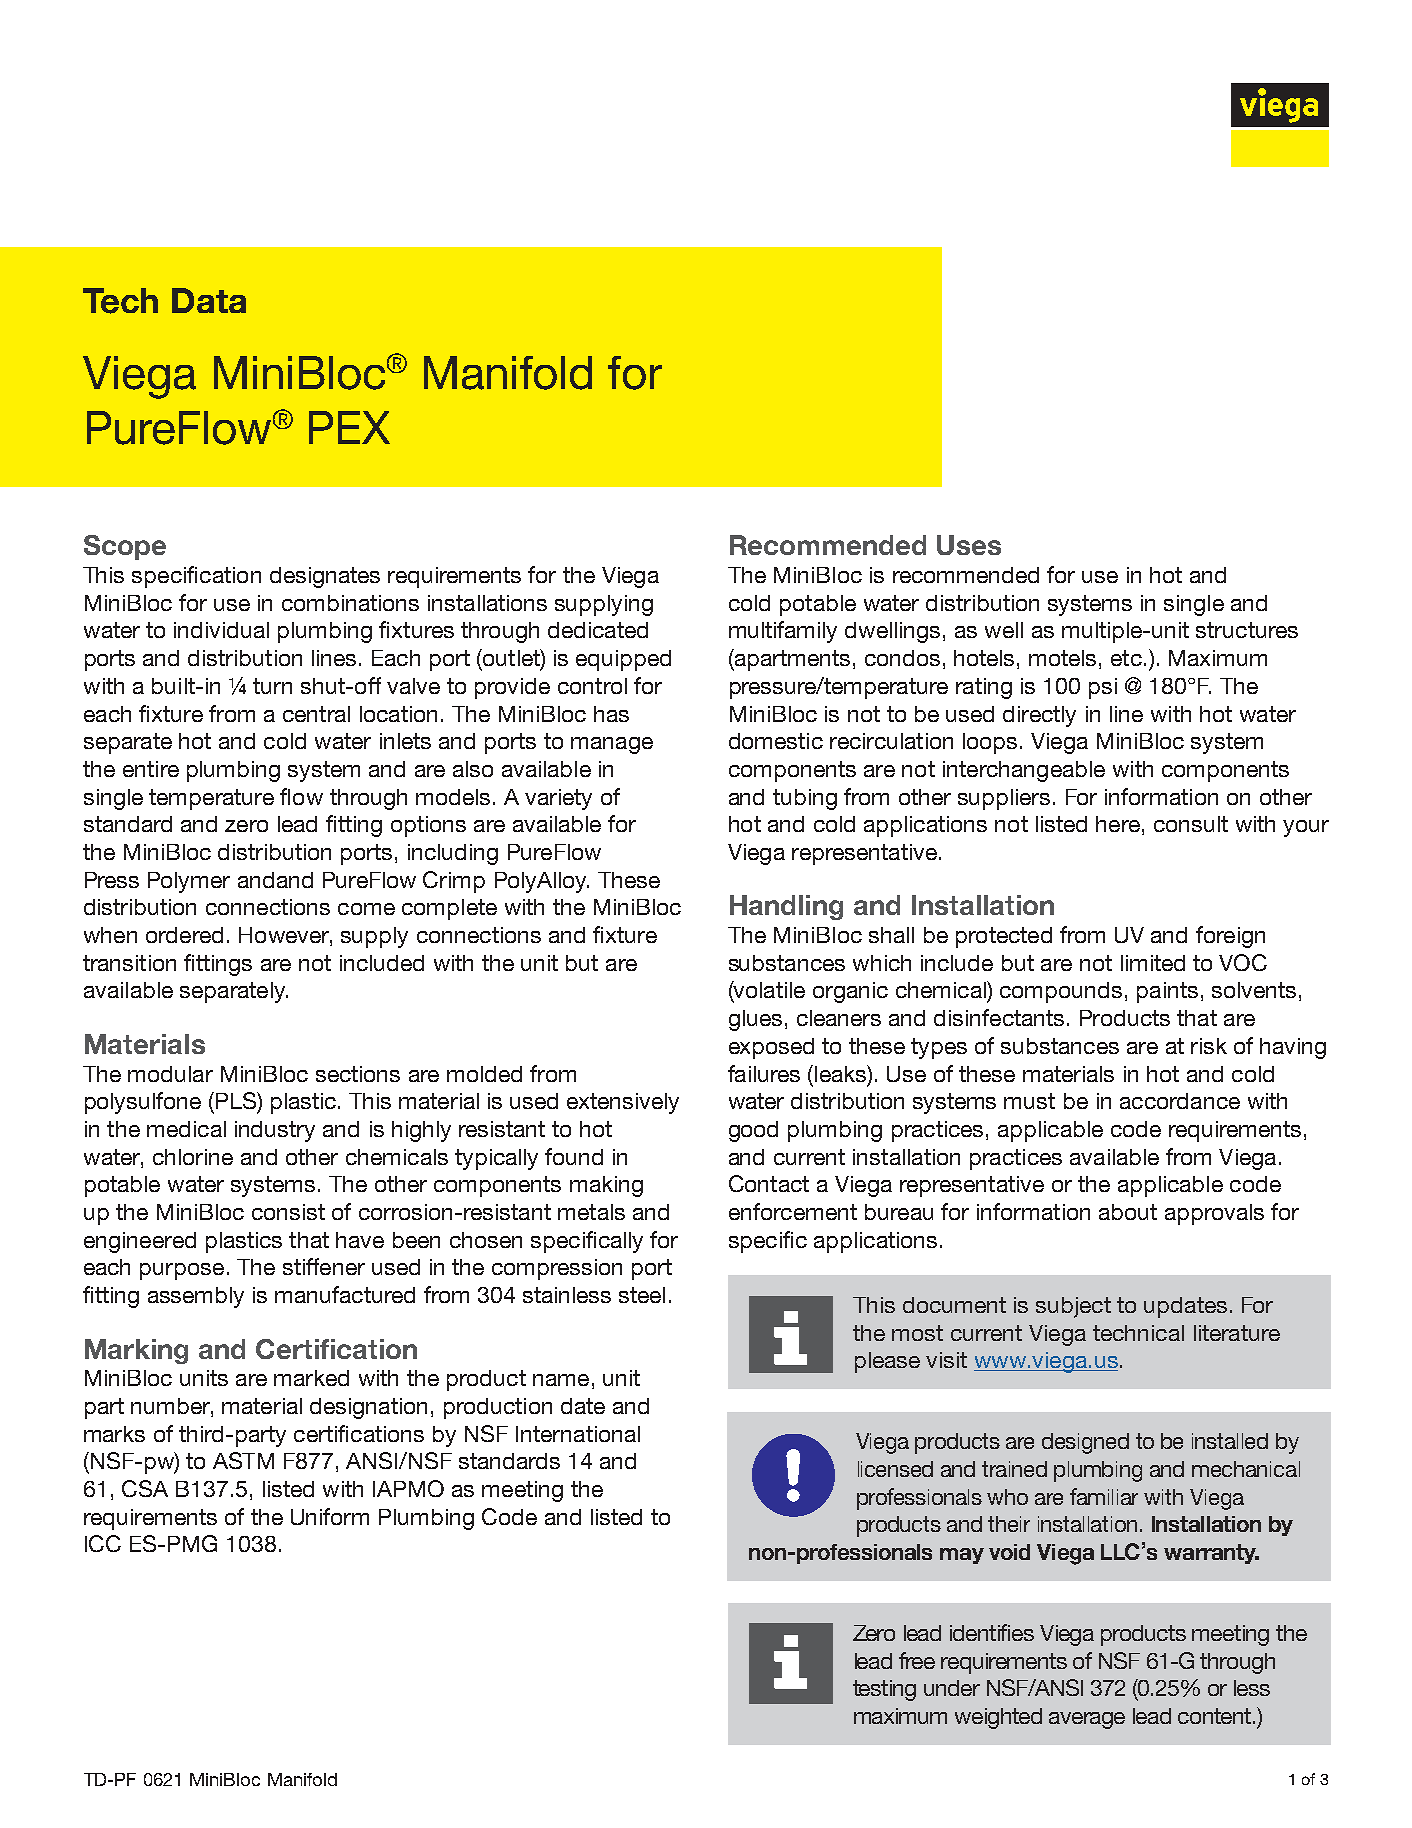  Describe the element at coordinates (969, 545) in the page. I see `Uses` at that location.
